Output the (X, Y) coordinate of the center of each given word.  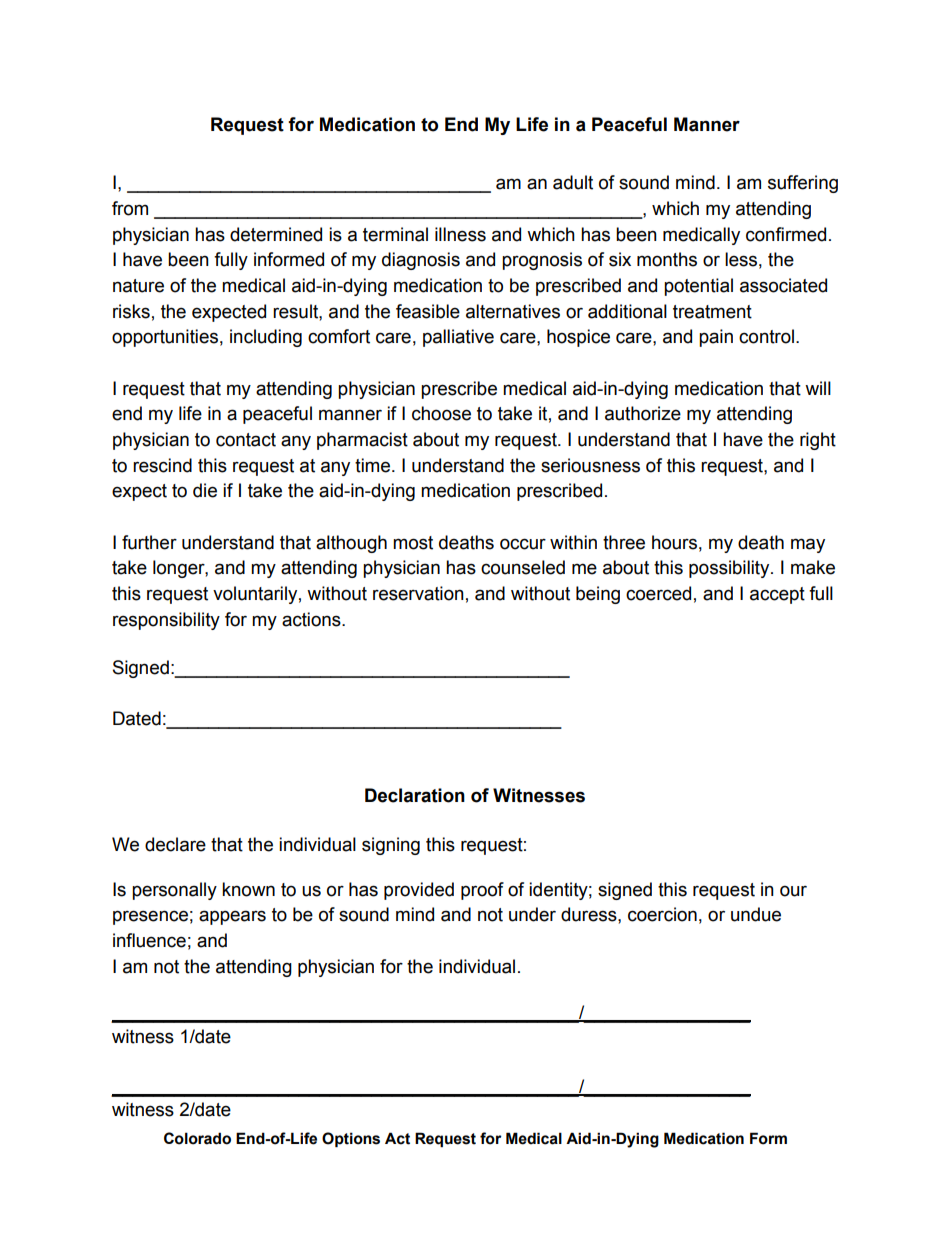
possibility (730, 569)
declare (175, 844)
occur (523, 544)
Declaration (415, 795)
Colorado (197, 1138)
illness (460, 234)
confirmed (786, 234)
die (205, 490)
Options (351, 1139)
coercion (662, 914)
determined (276, 234)
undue (756, 914)
